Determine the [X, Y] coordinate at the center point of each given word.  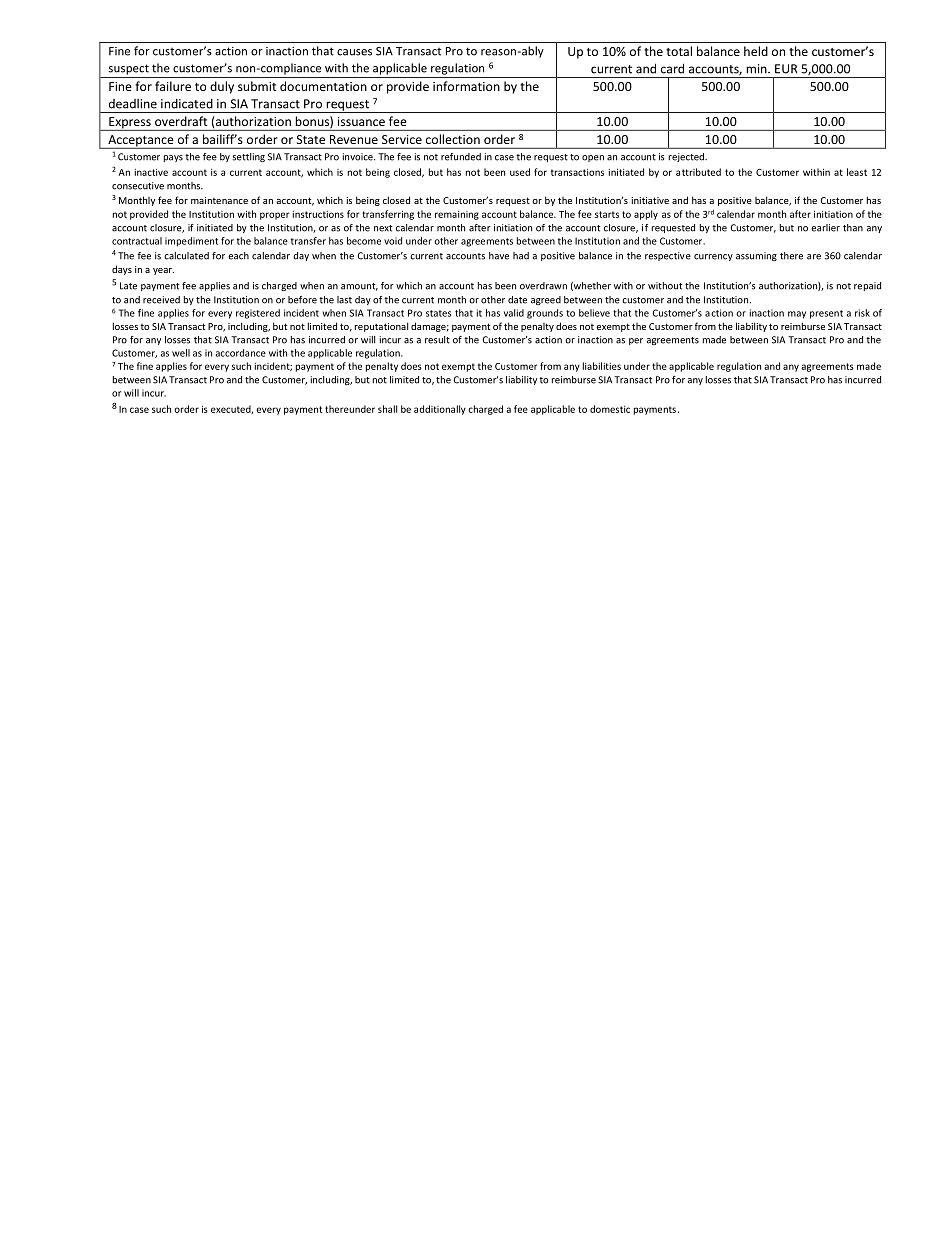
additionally [440, 410]
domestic [610, 409]
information [466, 86]
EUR [786, 69]
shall [387, 409]
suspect [129, 69]
